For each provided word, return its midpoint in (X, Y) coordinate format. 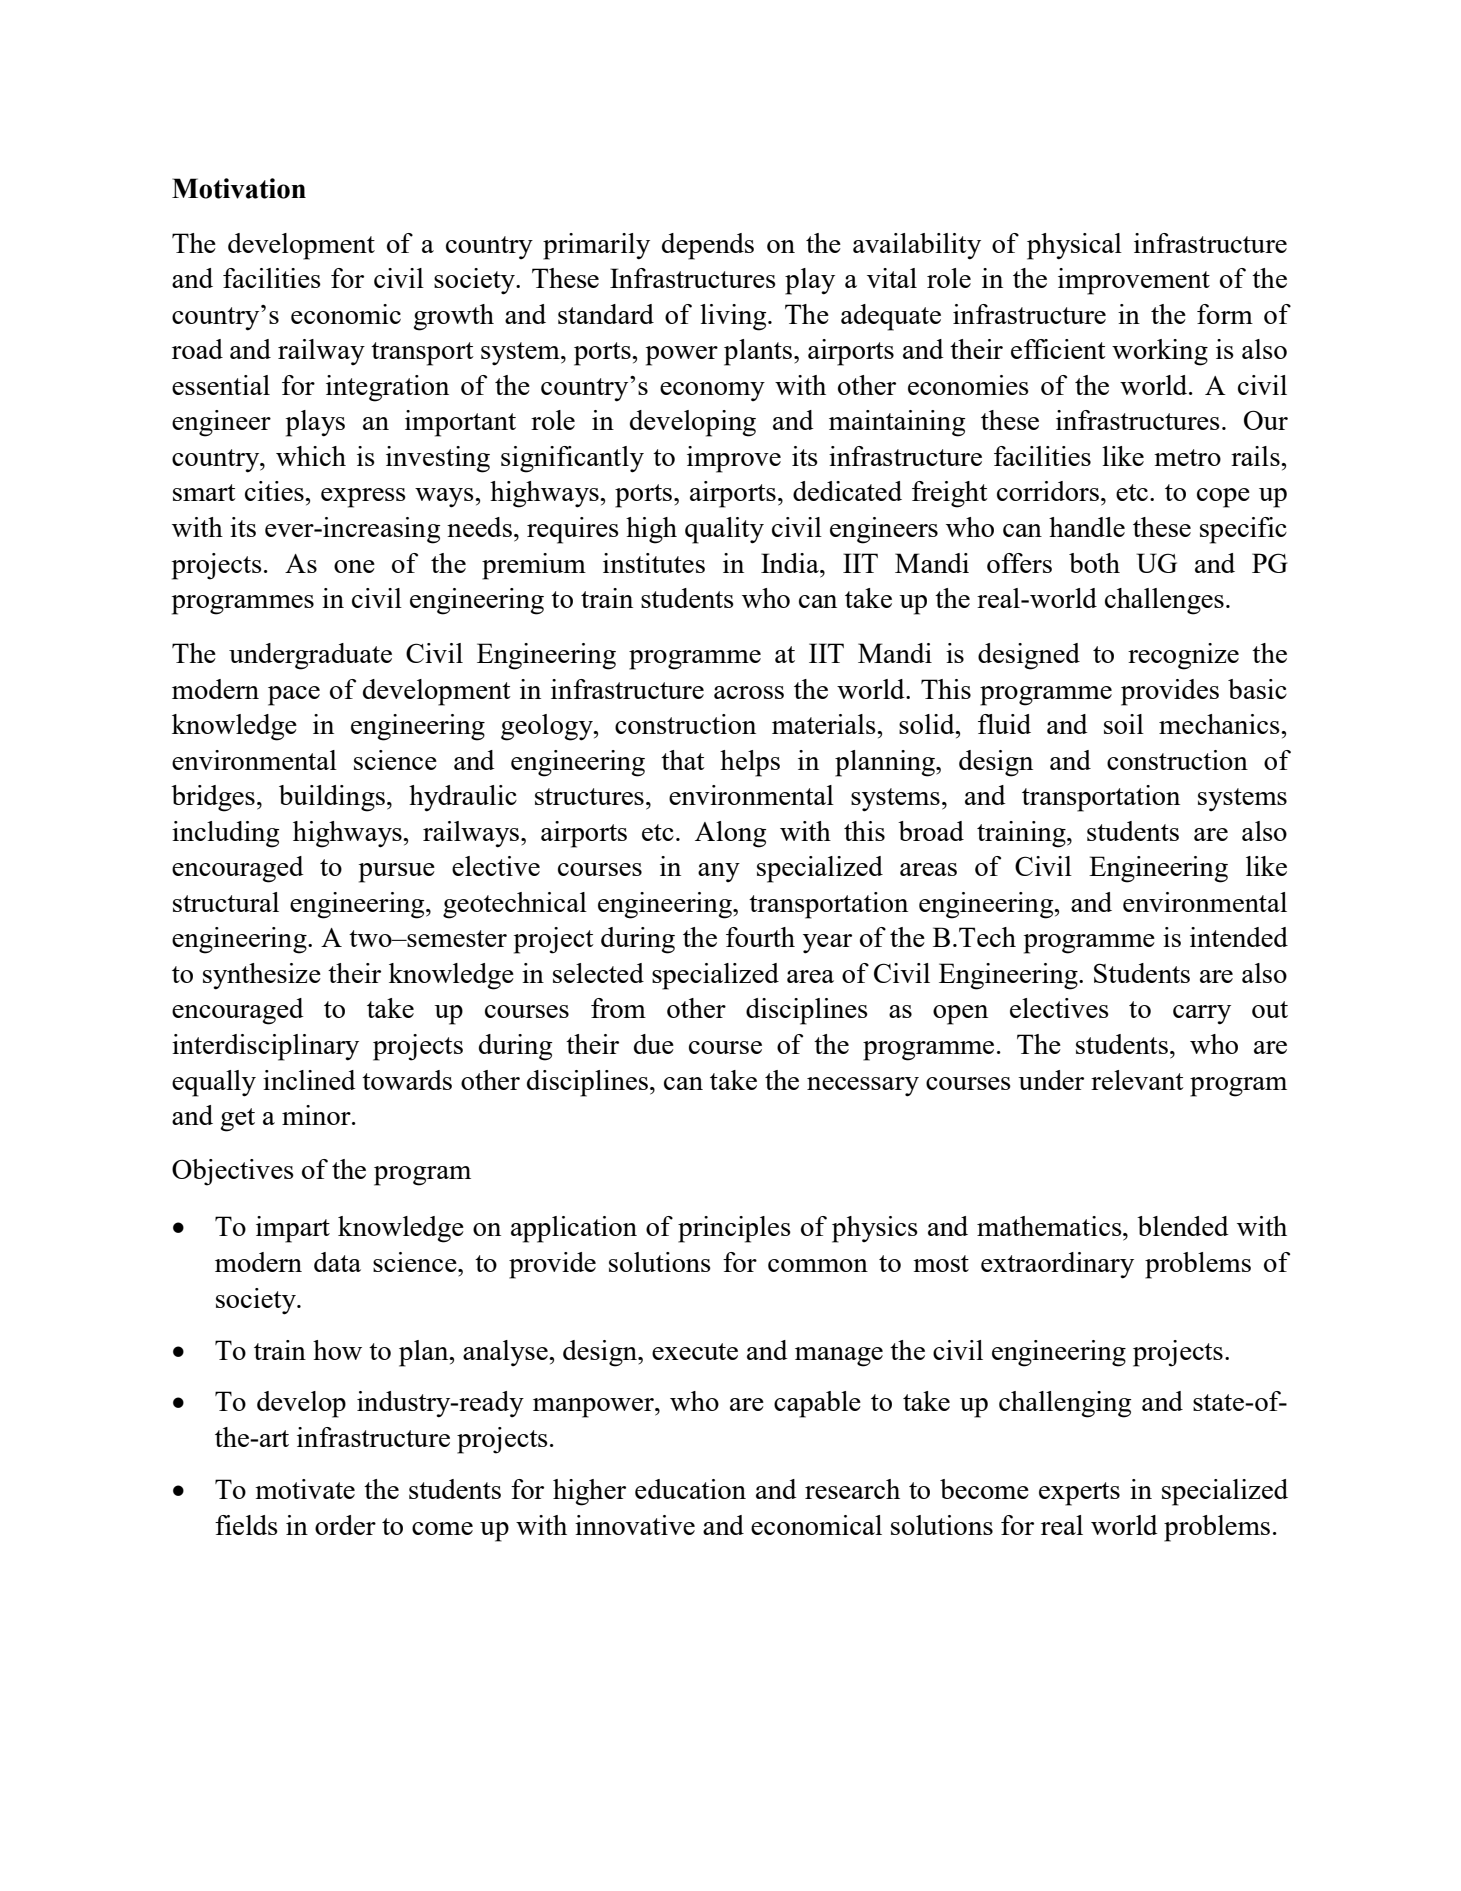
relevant (1137, 1080)
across (749, 692)
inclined (309, 1080)
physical (1074, 246)
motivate (305, 1489)
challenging (1065, 1404)
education (690, 1489)
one (354, 566)
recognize (1183, 656)
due (654, 1044)
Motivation (239, 188)
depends (708, 246)
